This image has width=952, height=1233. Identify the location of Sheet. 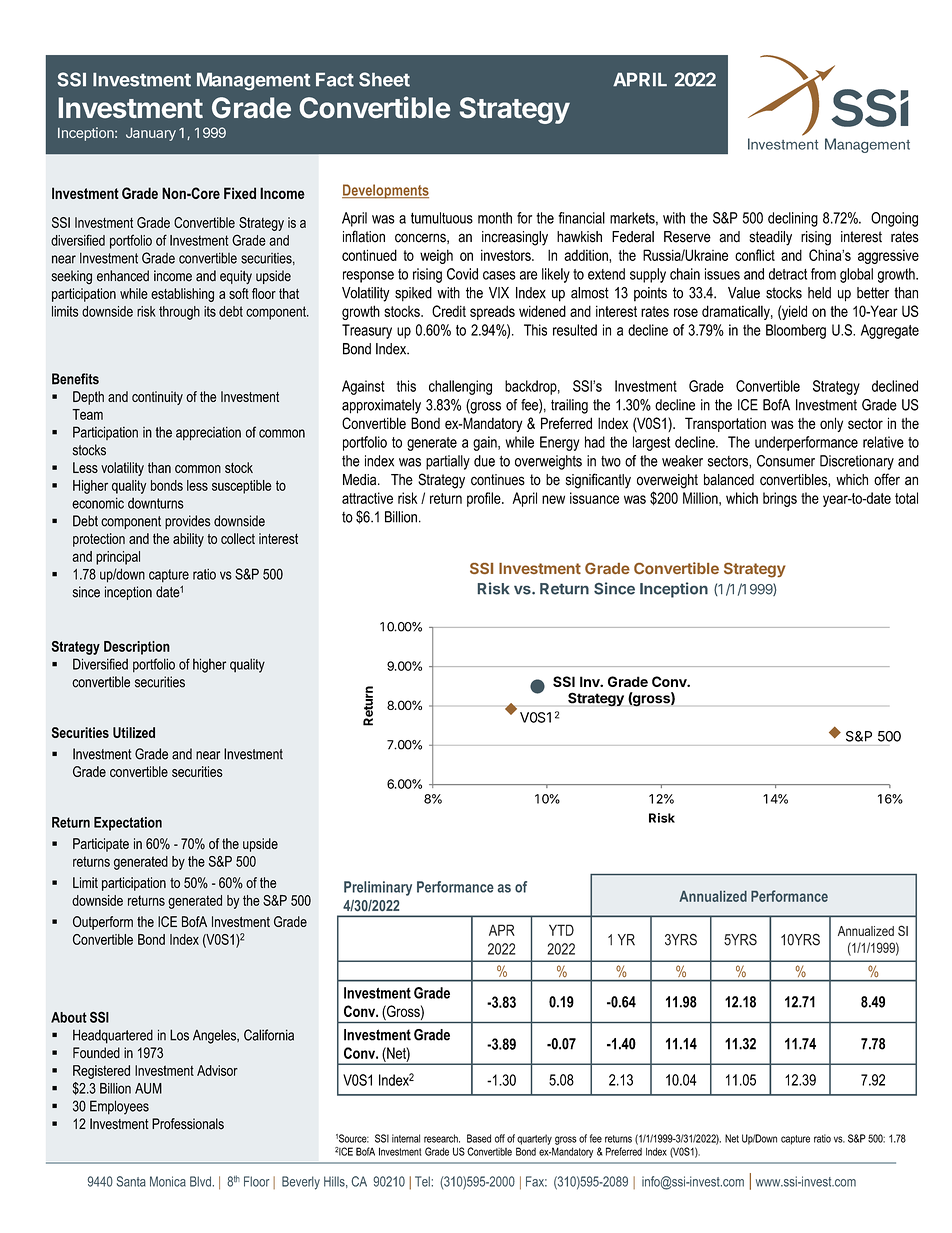
(384, 79).
